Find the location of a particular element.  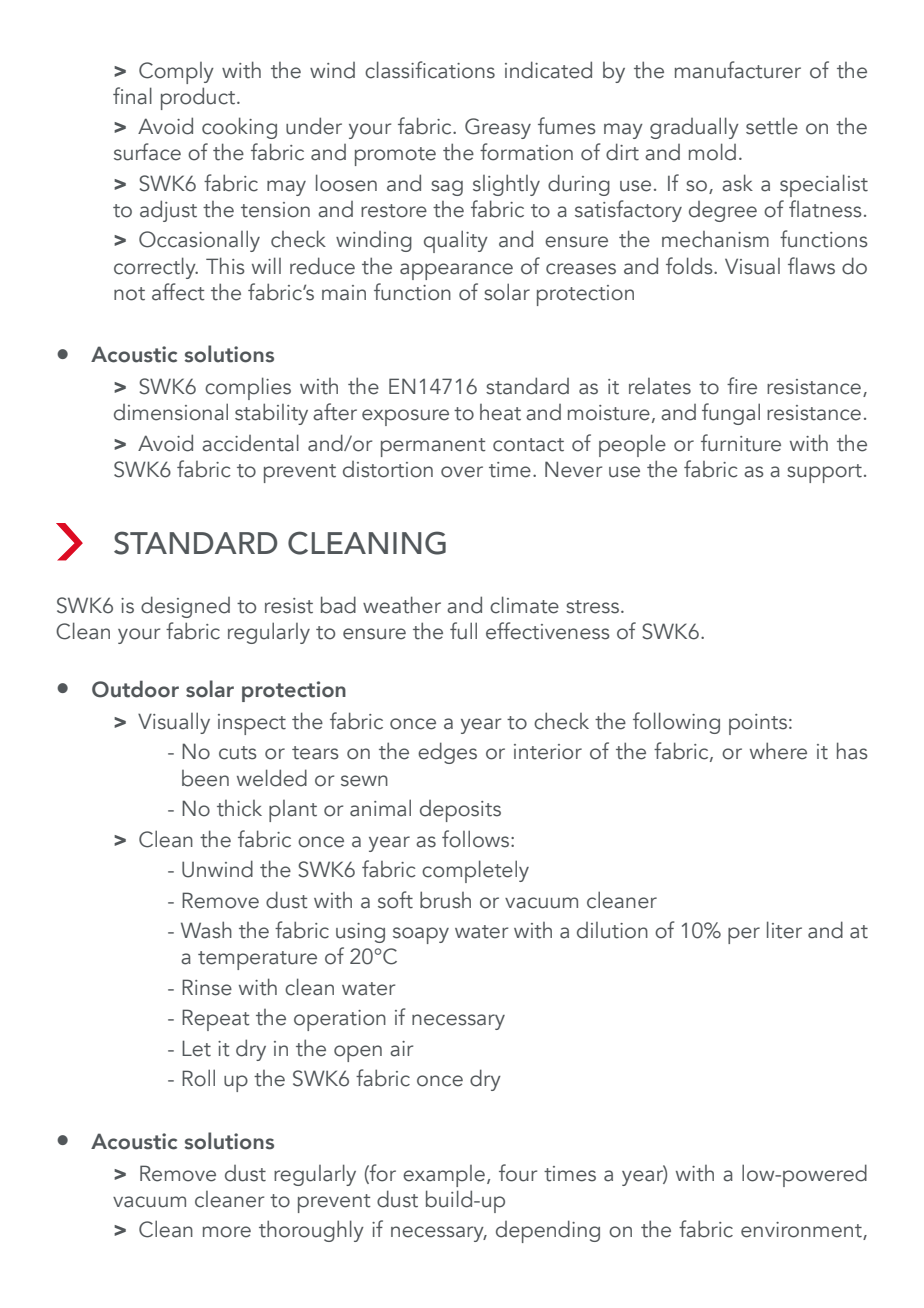

complies is located at coordinates (248, 388).
